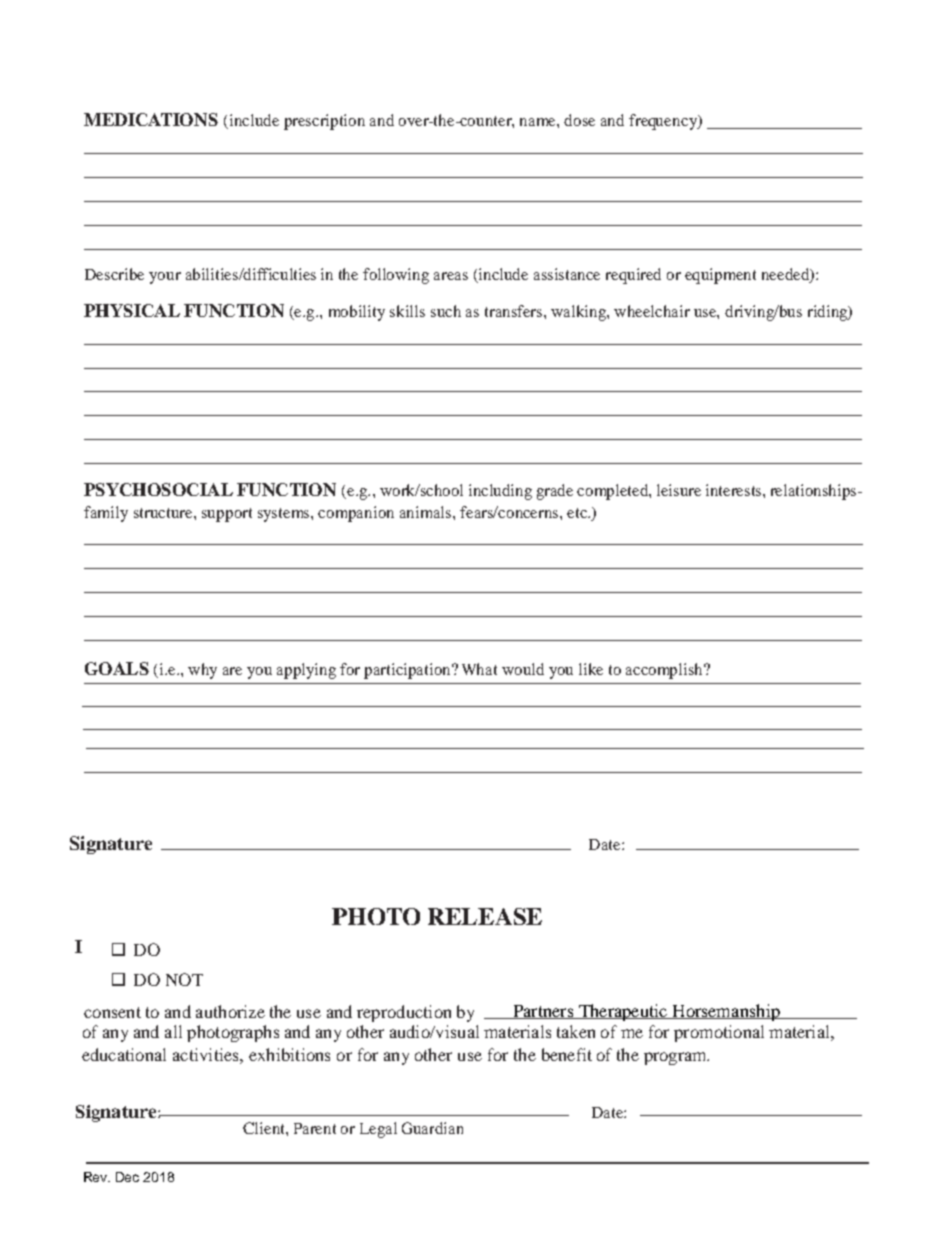 Image resolution: width=952 pixels, height=1233 pixels. What do you see at coordinates (665, 671) in the screenshot?
I see `accomplish` at bounding box center [665, 671].
